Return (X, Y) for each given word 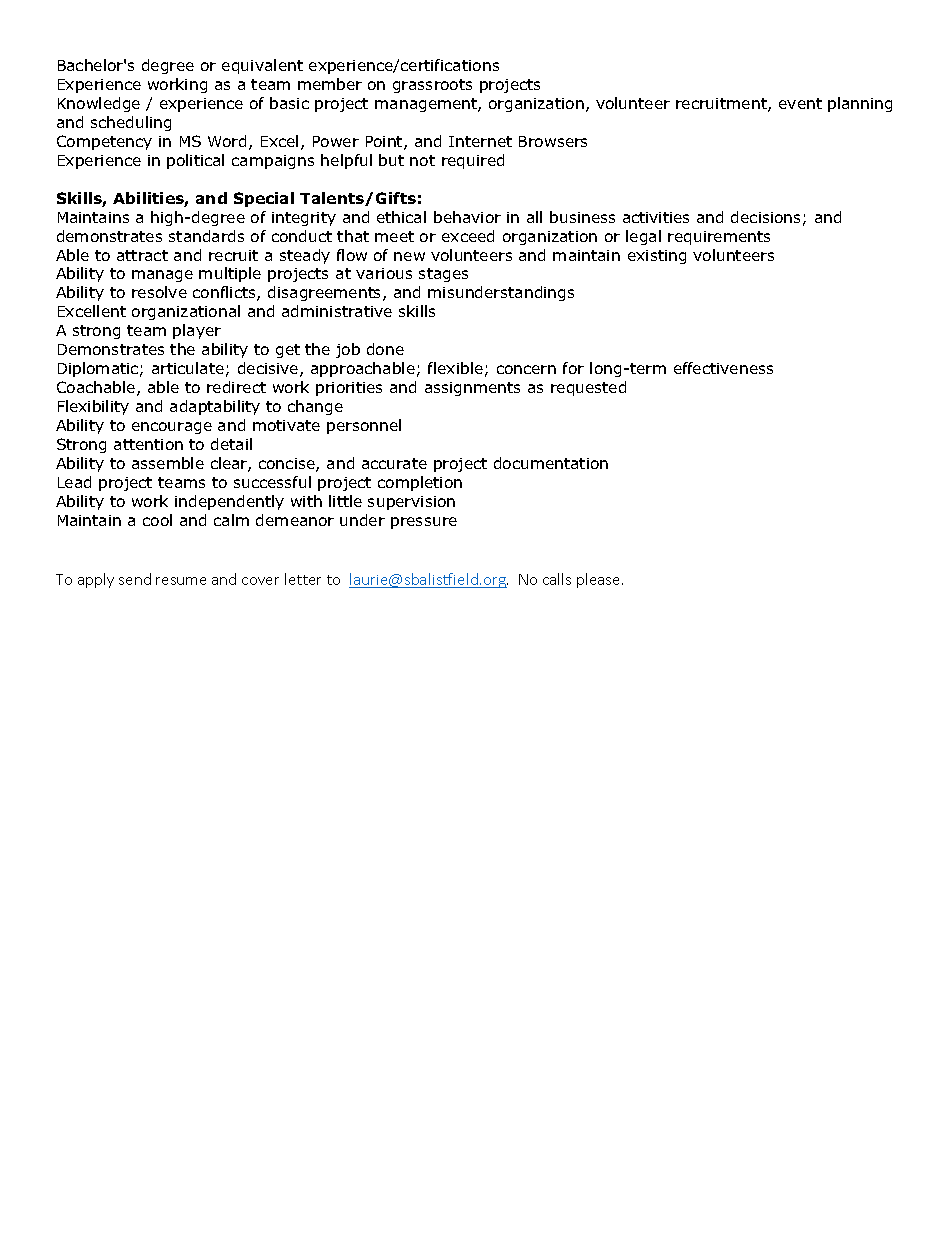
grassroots (432, 86)
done (385, 349)
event (800, 103)
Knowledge (99, 104)
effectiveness (723, 368)
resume (181, 581)
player (197, 331)
